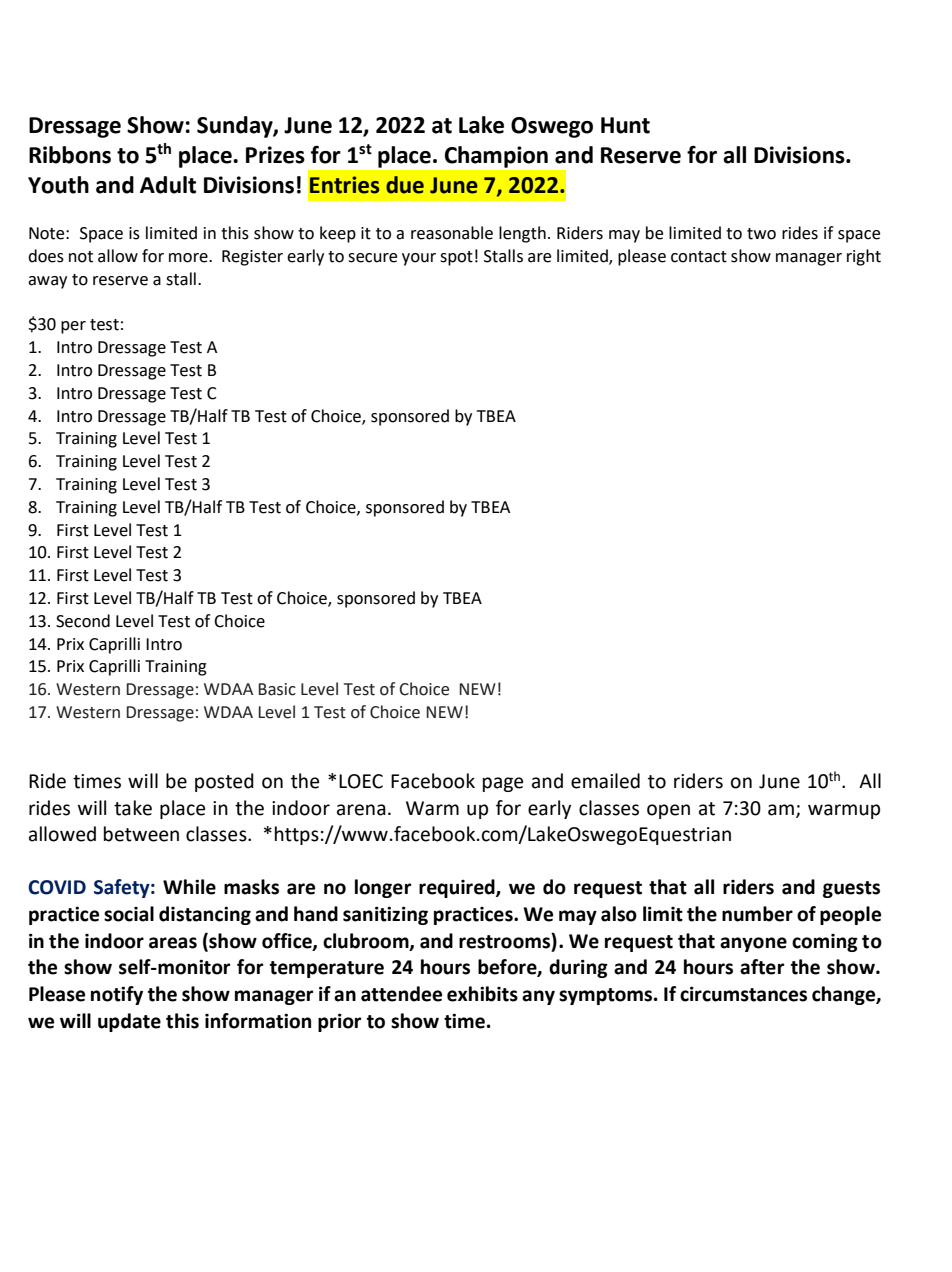 The width and height of the screenshot is (952, 1272). What do you see at coordinates (496, 157) in the screenshot?
I see `Champion` at bounding box center [496, 157].
